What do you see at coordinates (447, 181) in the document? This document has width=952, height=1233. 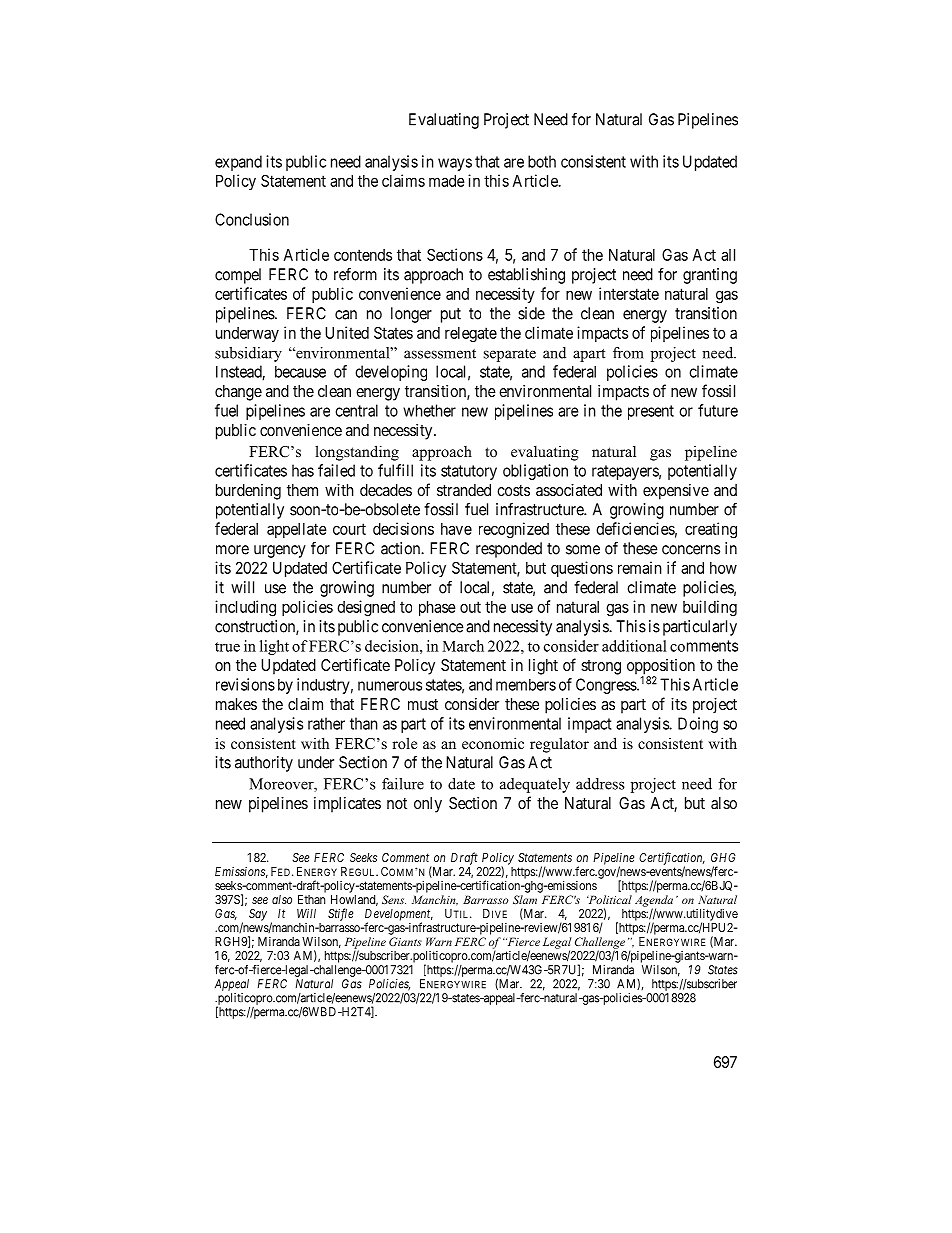 I see `made` at bounding box center [447, 181].
